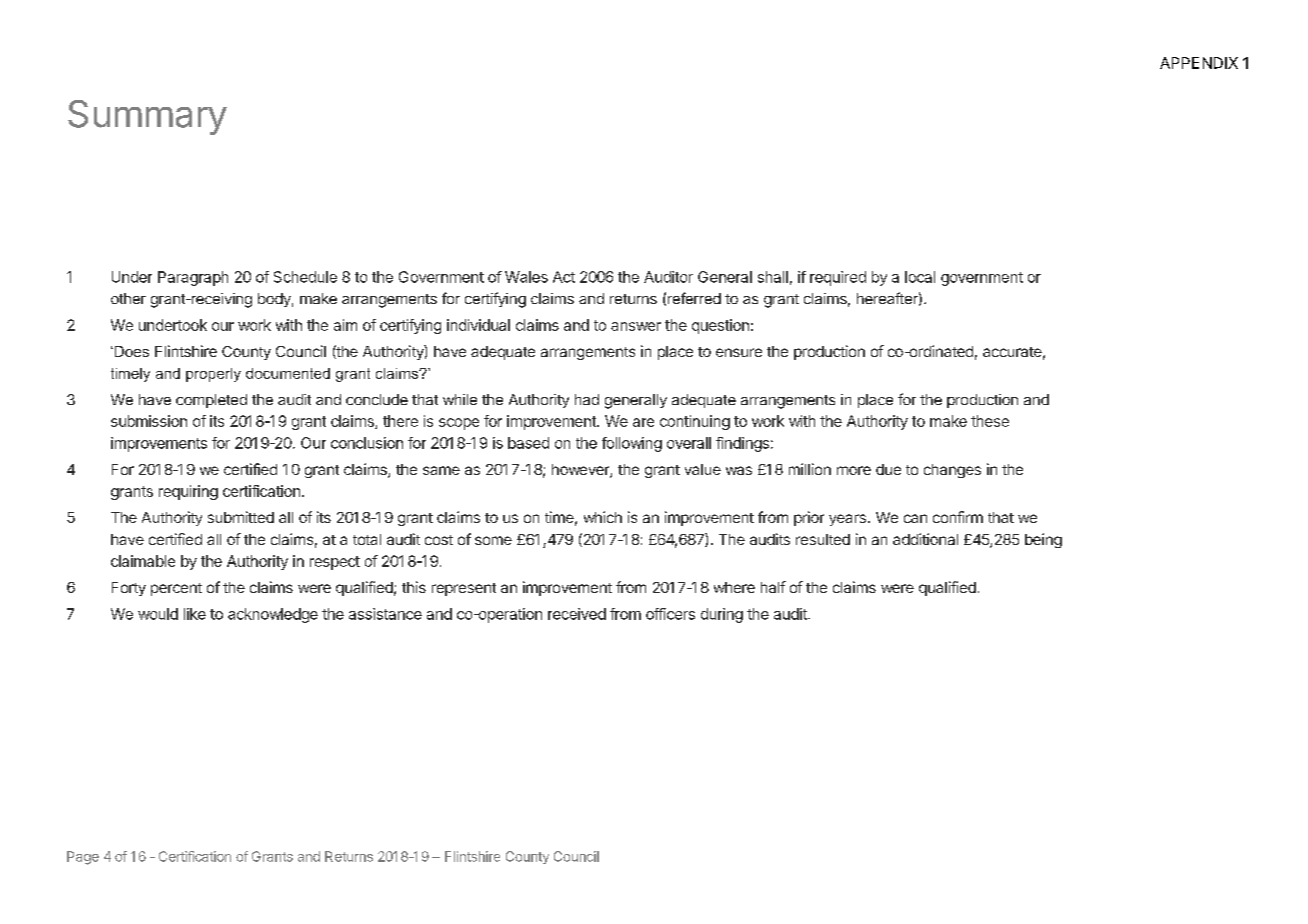 This screenshot has height=924, width=1308. What do you see at coordinates (722, 615) in the screenshot?
I see `during` at bounding box center [722, 615].
